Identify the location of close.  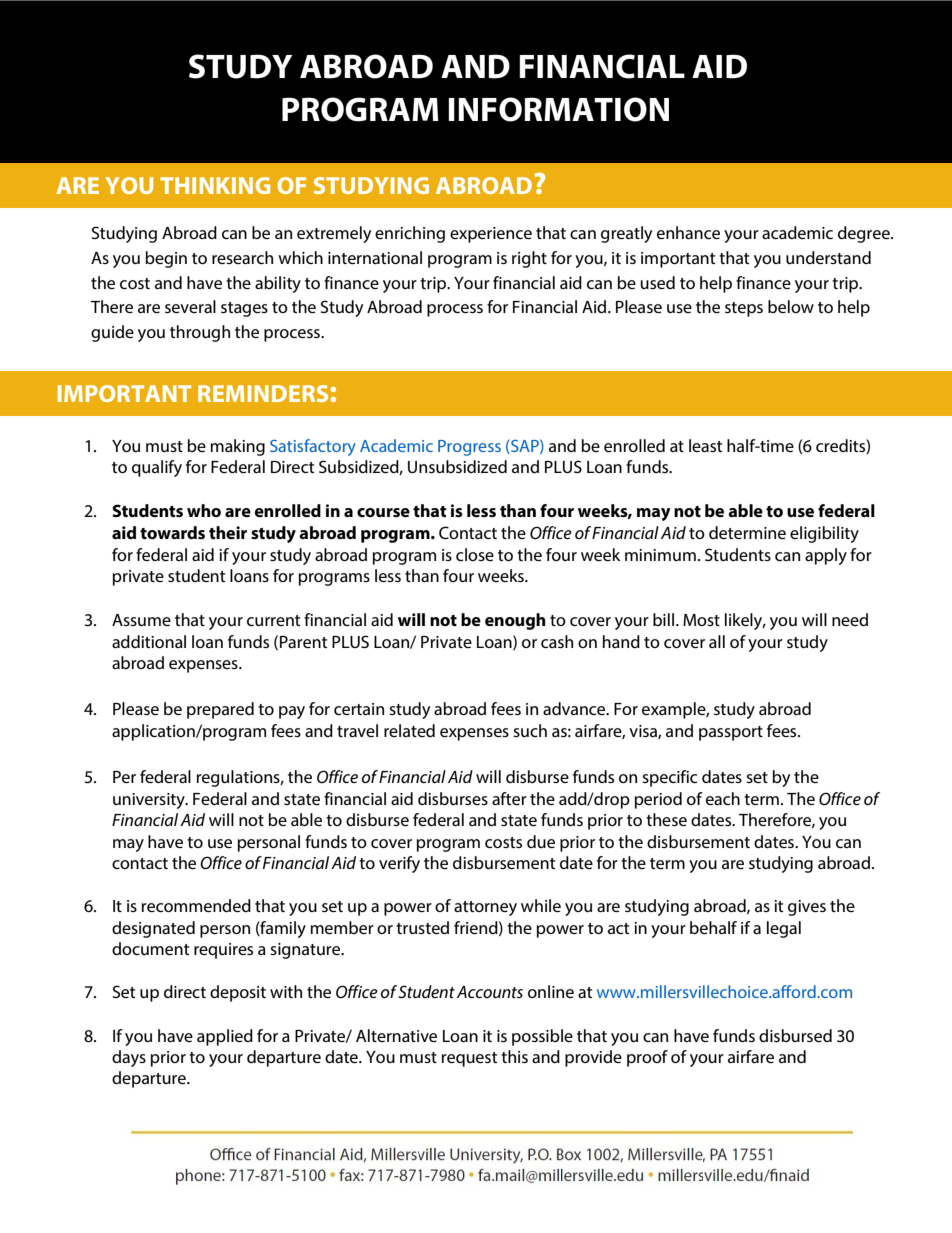
(475, 554).
